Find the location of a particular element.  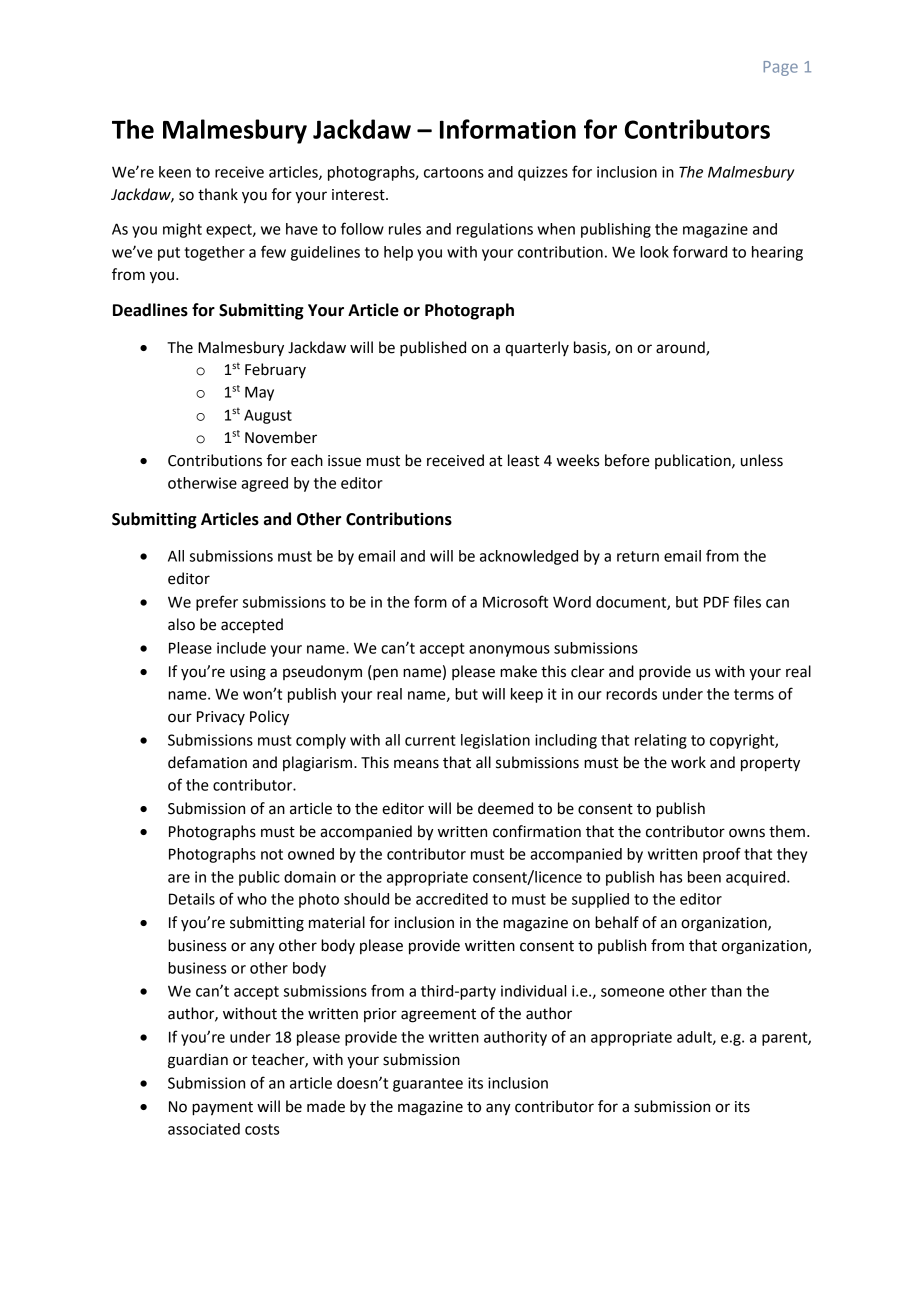

Page is located at coordinates (781, 68).
